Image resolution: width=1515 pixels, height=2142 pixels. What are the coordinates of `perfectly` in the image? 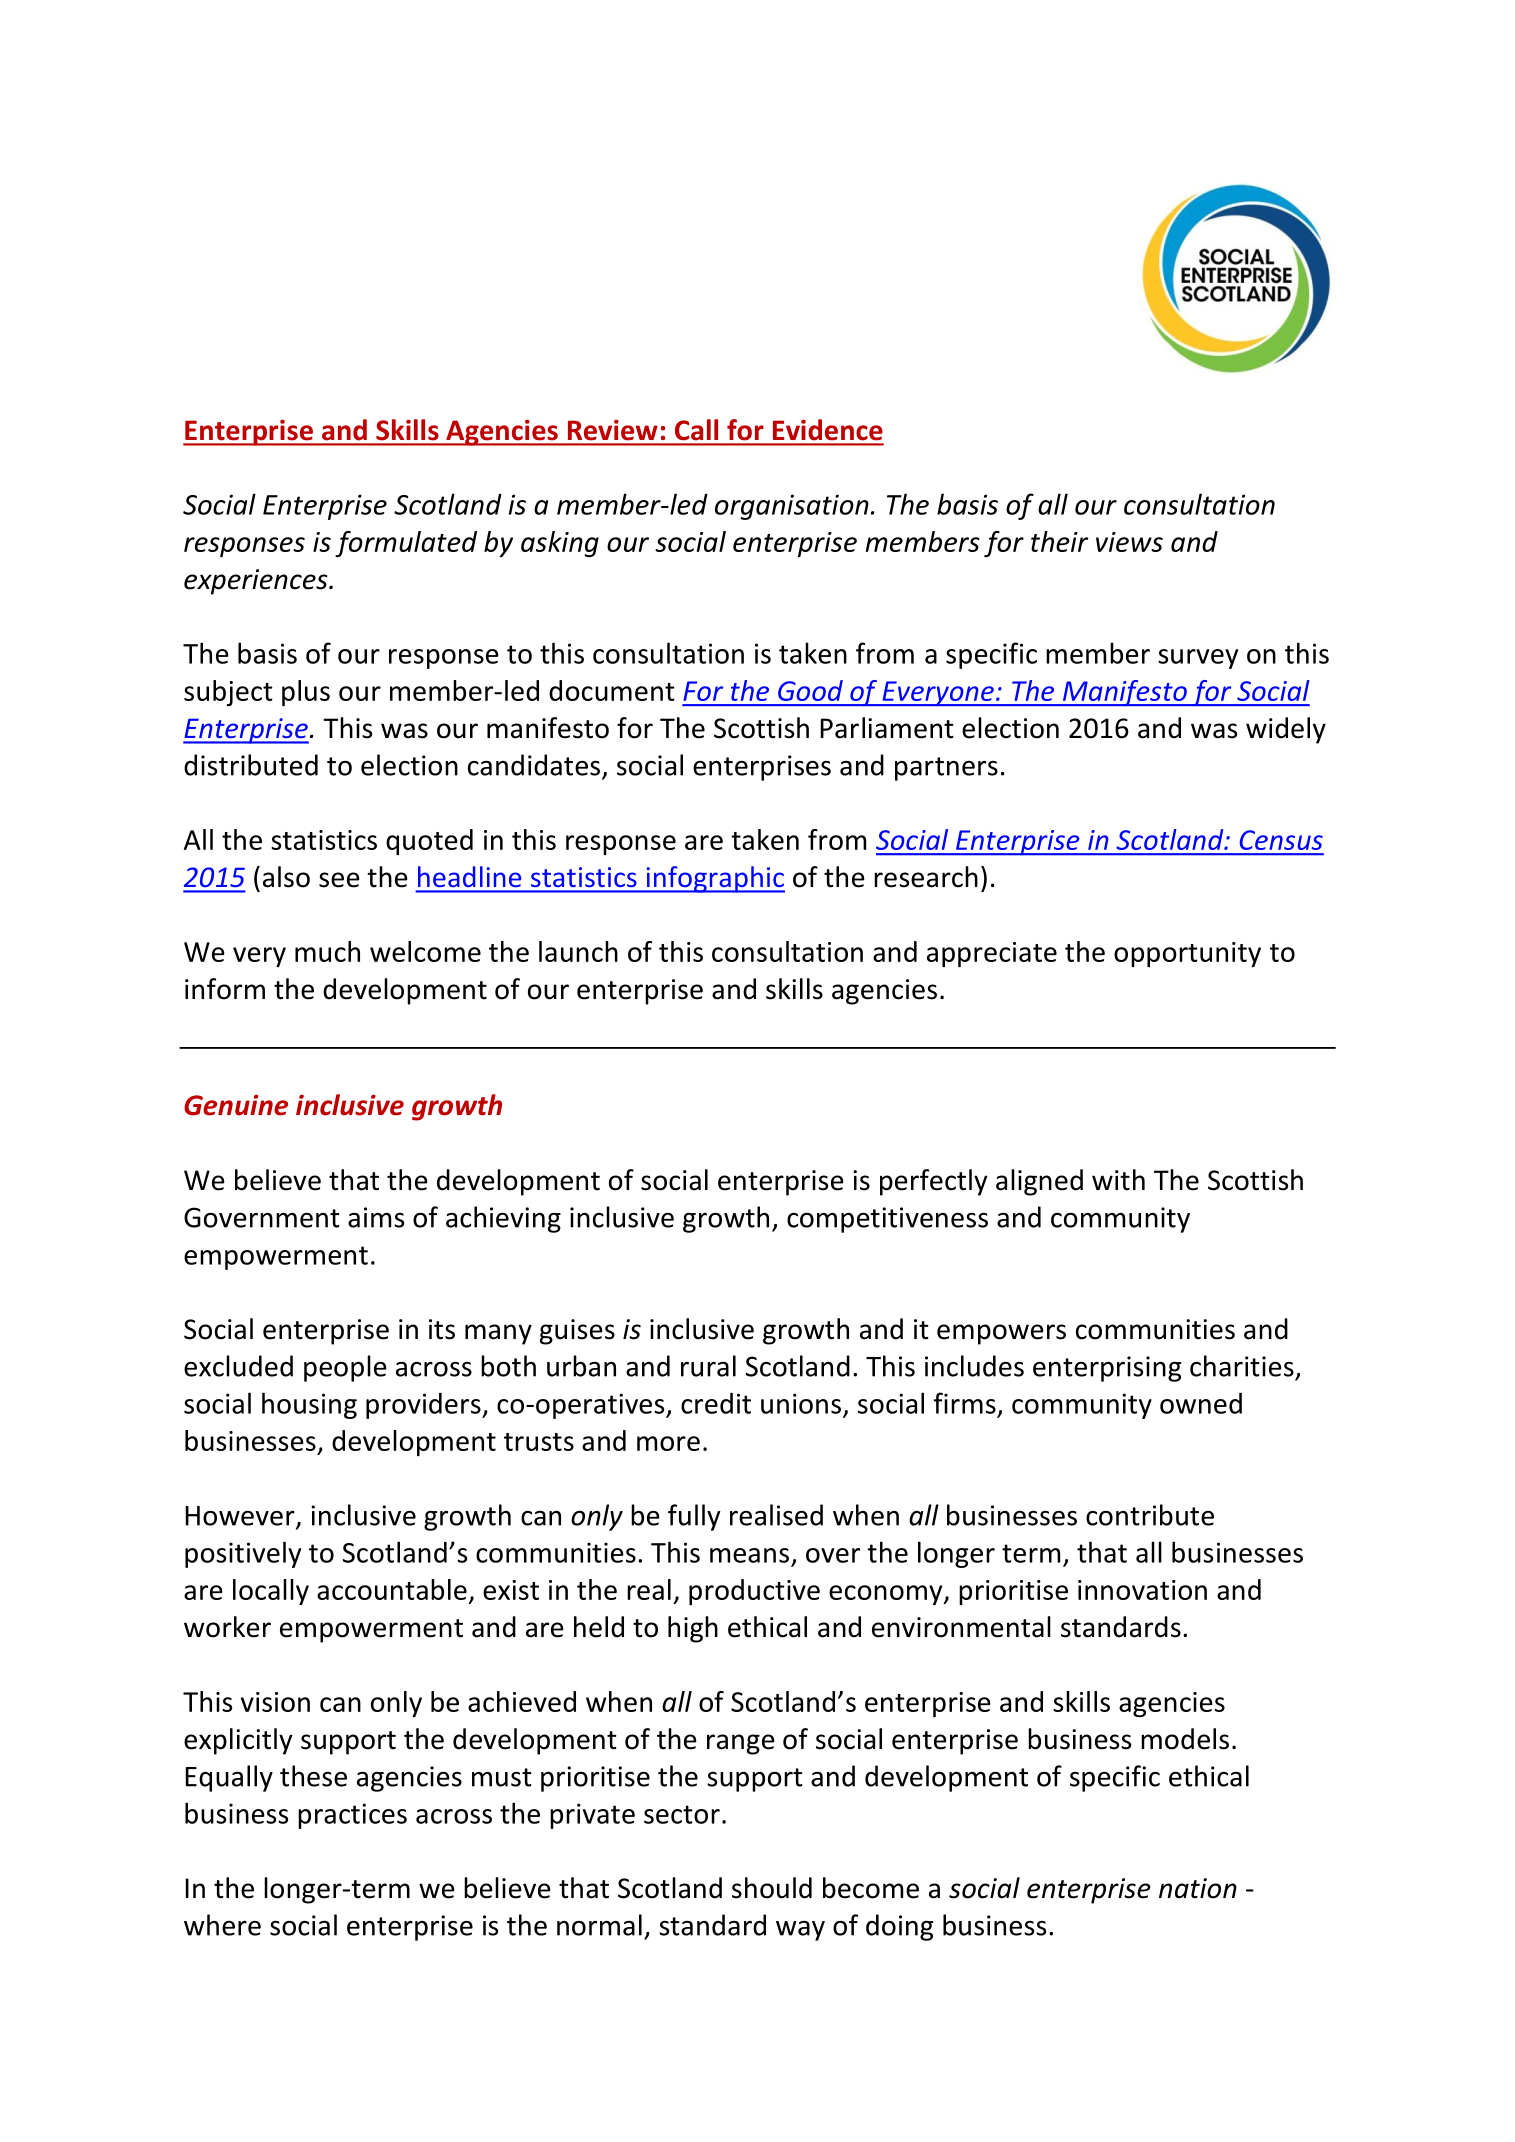 It's located at (934, 1182).
